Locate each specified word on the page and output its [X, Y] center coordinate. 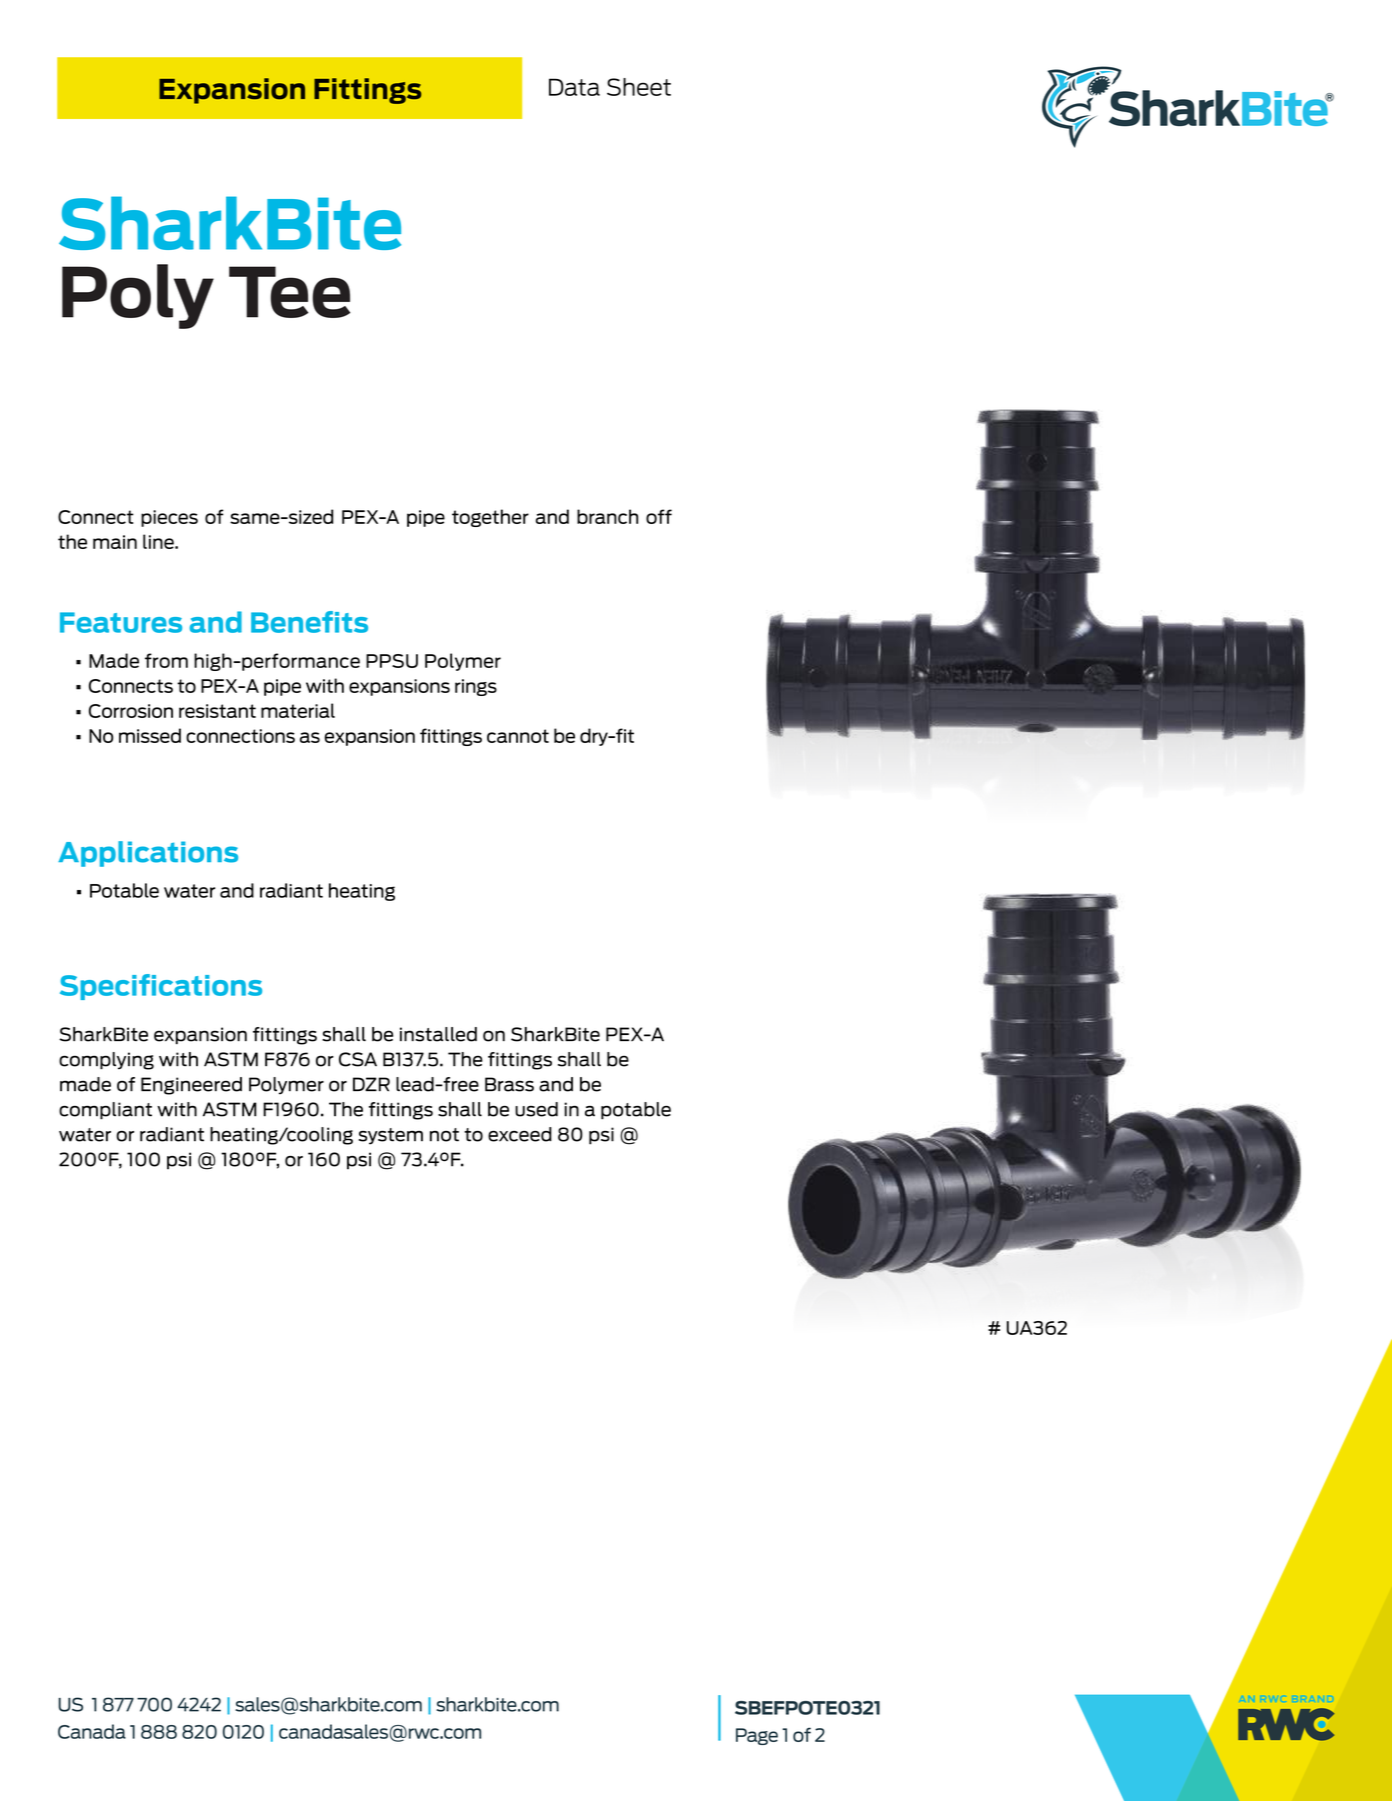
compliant [105, 1111]
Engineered [191, 1086]
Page [757, 1736]
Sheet [639, 87]
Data [574, 87]
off [659, 516]
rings [476, 687]
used [536, 1109]
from [166, 660]
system [391, 1136]
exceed [520, 1134]
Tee [289, 292]
